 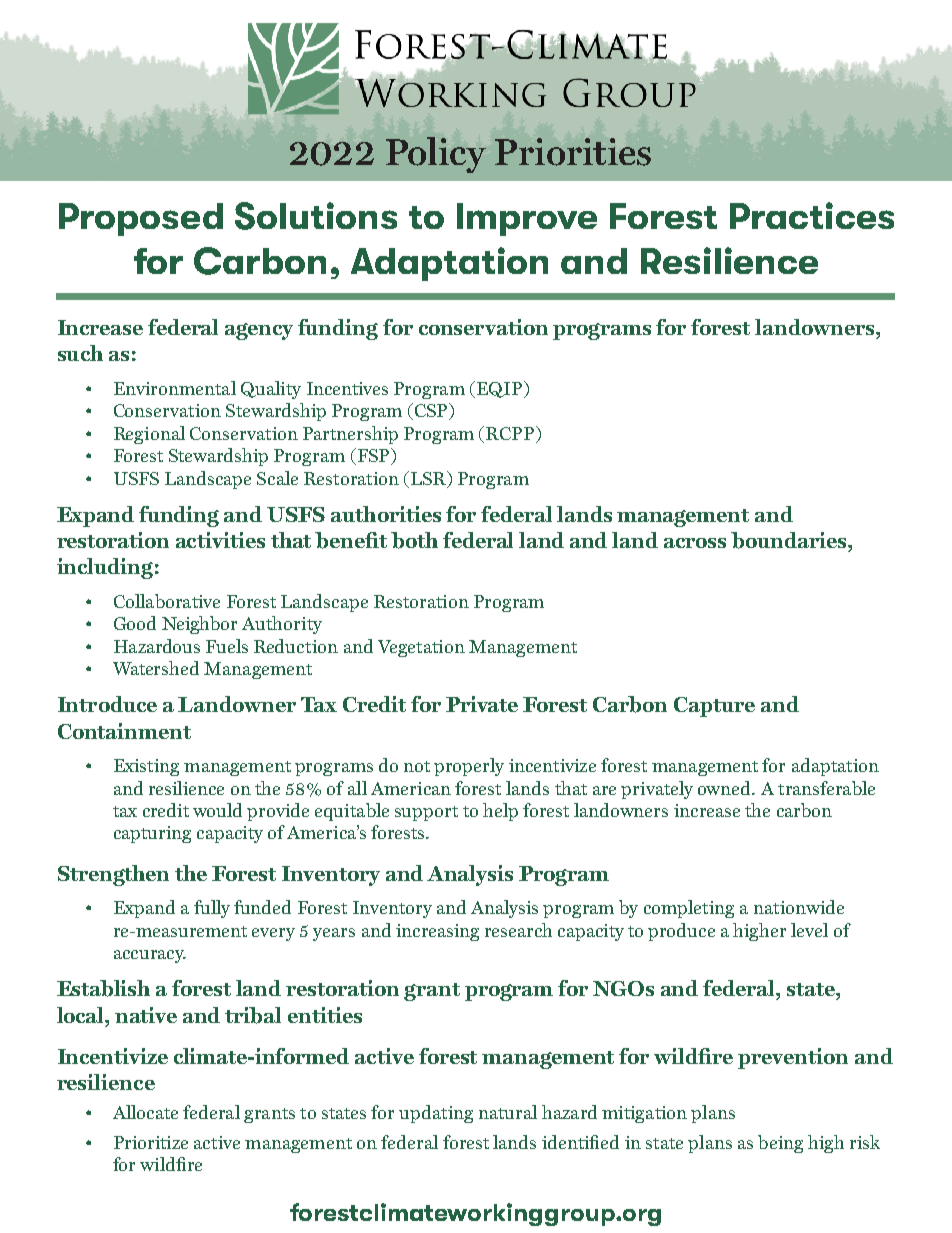 I want to click on help, so click(x=500, y=812).
